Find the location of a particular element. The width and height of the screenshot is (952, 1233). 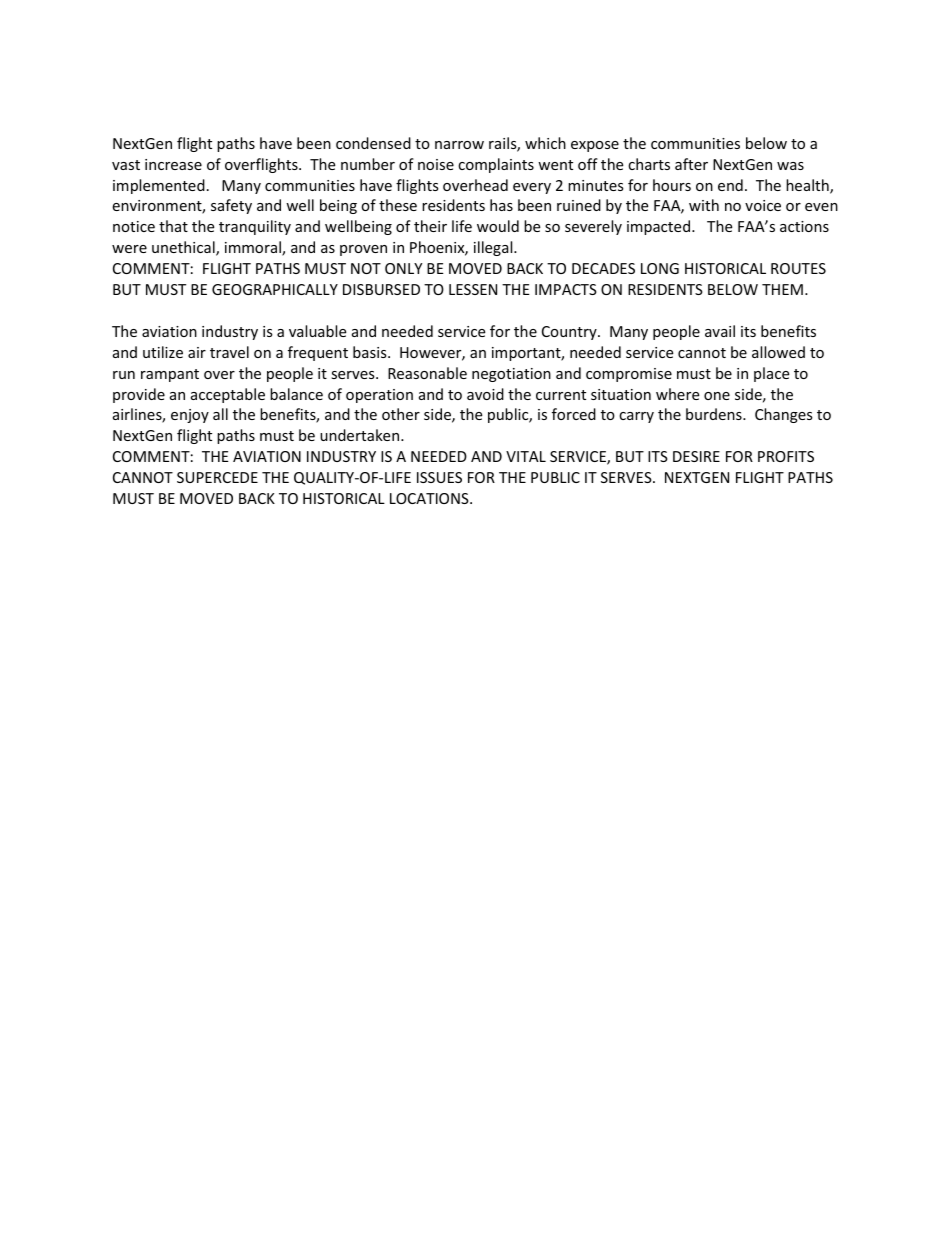

after is located at coordinates (691, 164).
